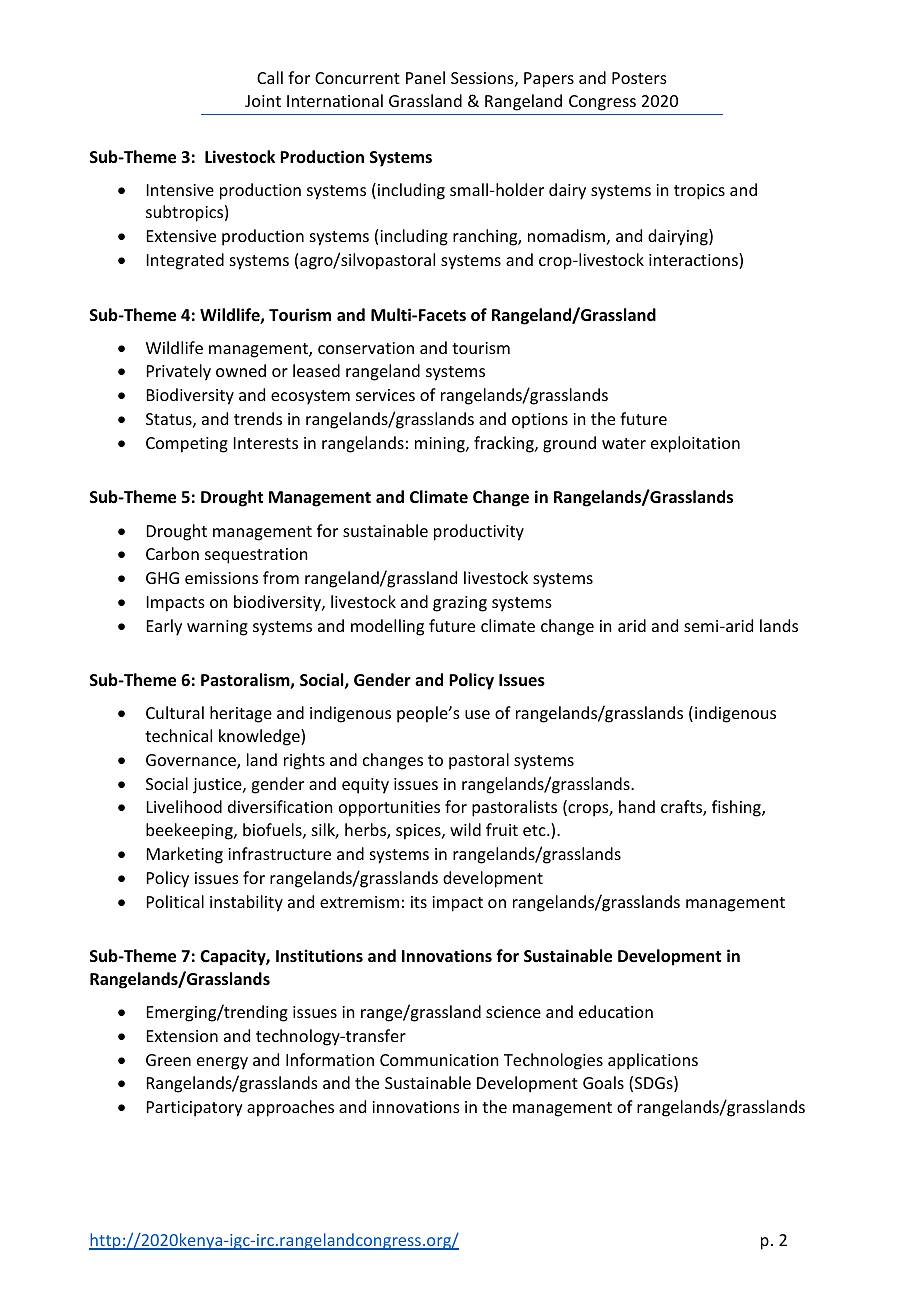 This document has height=1307, width=924. Describe the element at coordinates (653, 1061) in the document. I see `applications` at that location.
